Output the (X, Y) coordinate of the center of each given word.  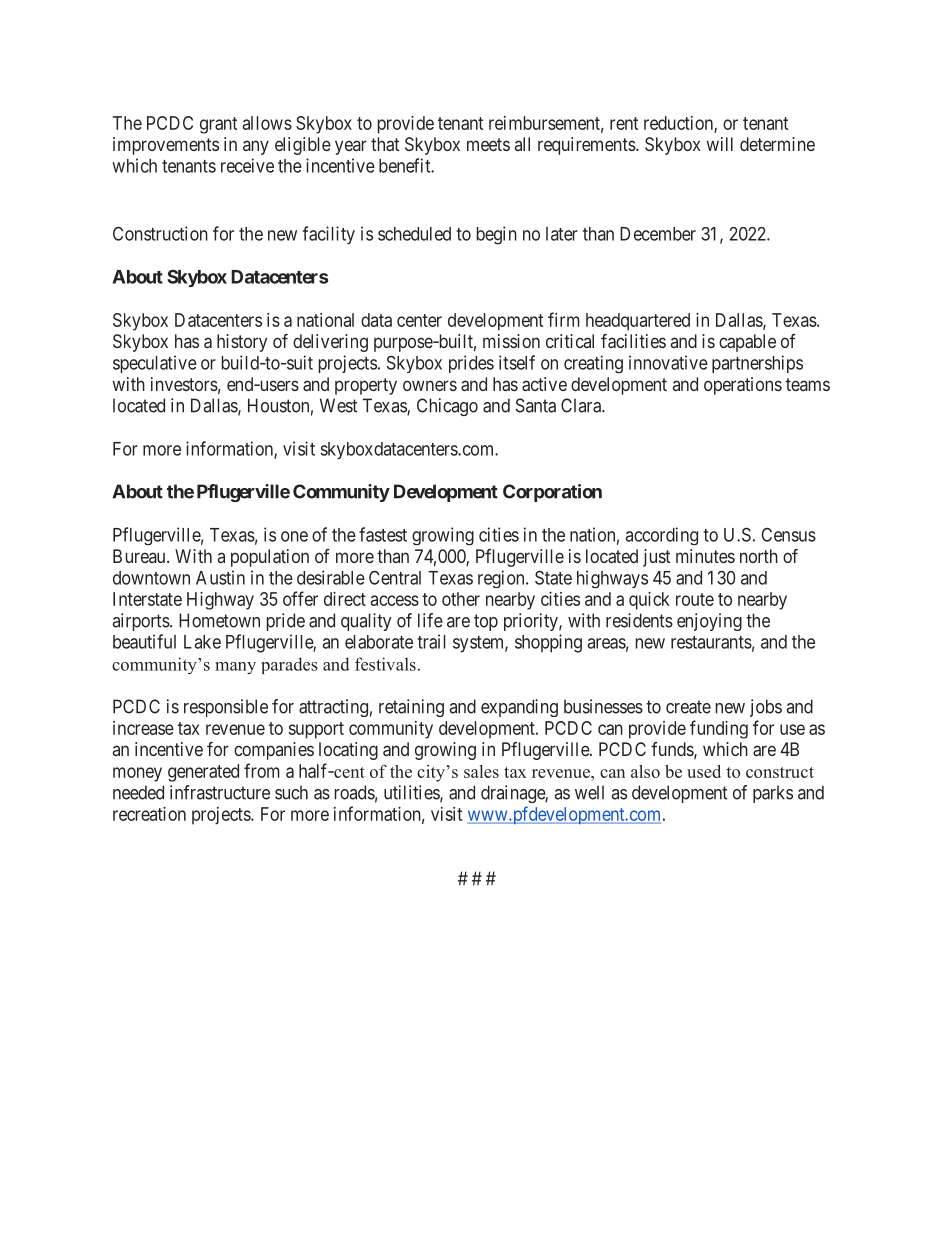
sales (481, 771)
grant (218, 125)
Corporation (552, 493)
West (338, 405)
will (719, 144)
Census (788, 535)
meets (488, 144)
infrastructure (220, 792)
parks (773, 794)
